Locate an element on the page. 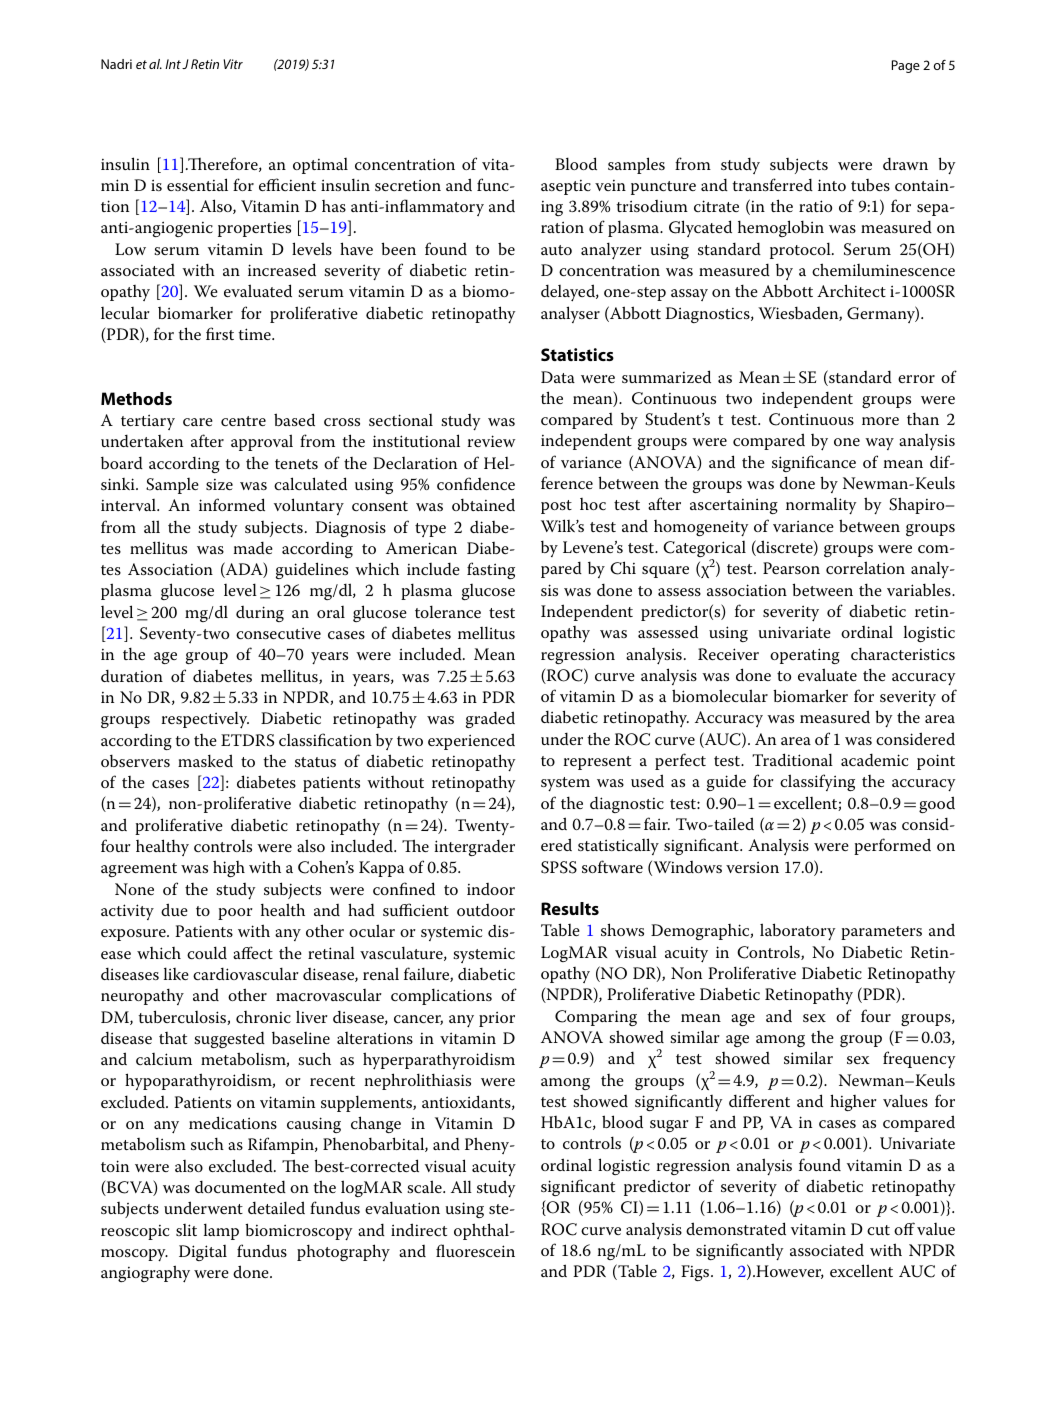 The image size is (1056, 1404). graded is located at coordinates (490, 719).
